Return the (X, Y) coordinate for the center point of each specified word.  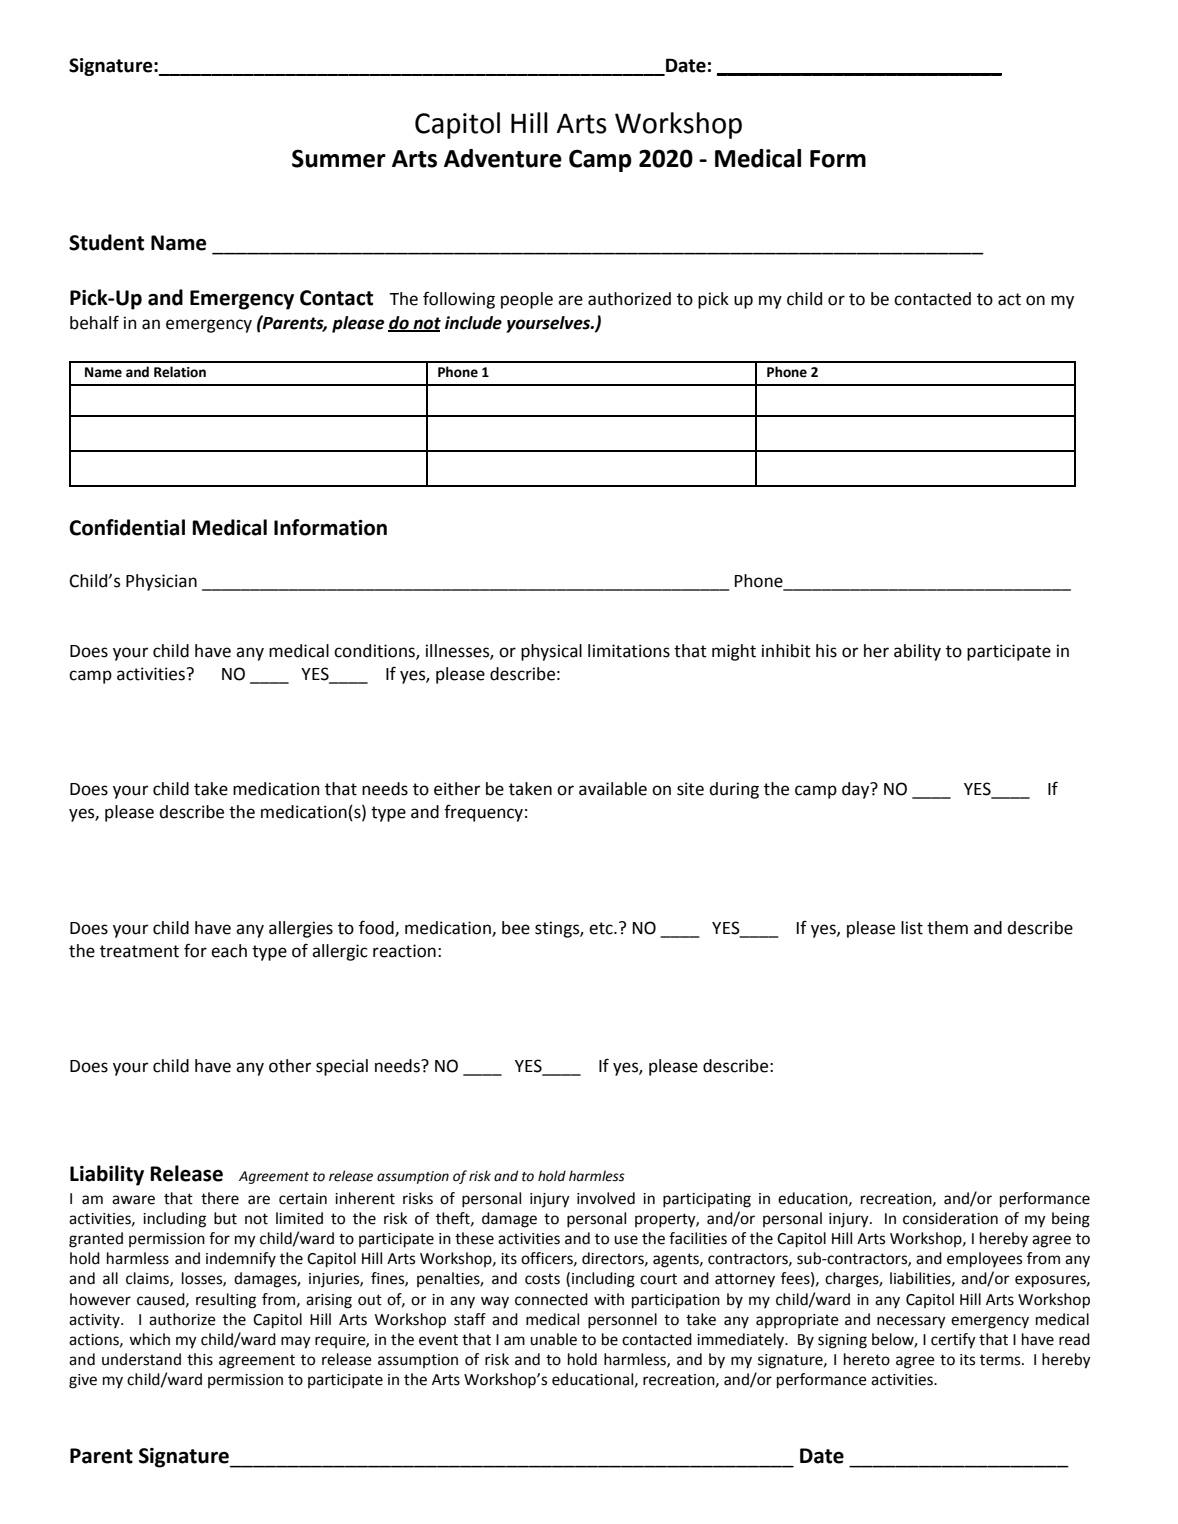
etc (602, 928)
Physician (161, 582)
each (229, 951)
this (200, 1359)
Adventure (503, 158)
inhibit (786, 651)
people (527, 300)
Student (106, 242)
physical (551, 652)
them (947, 928)
